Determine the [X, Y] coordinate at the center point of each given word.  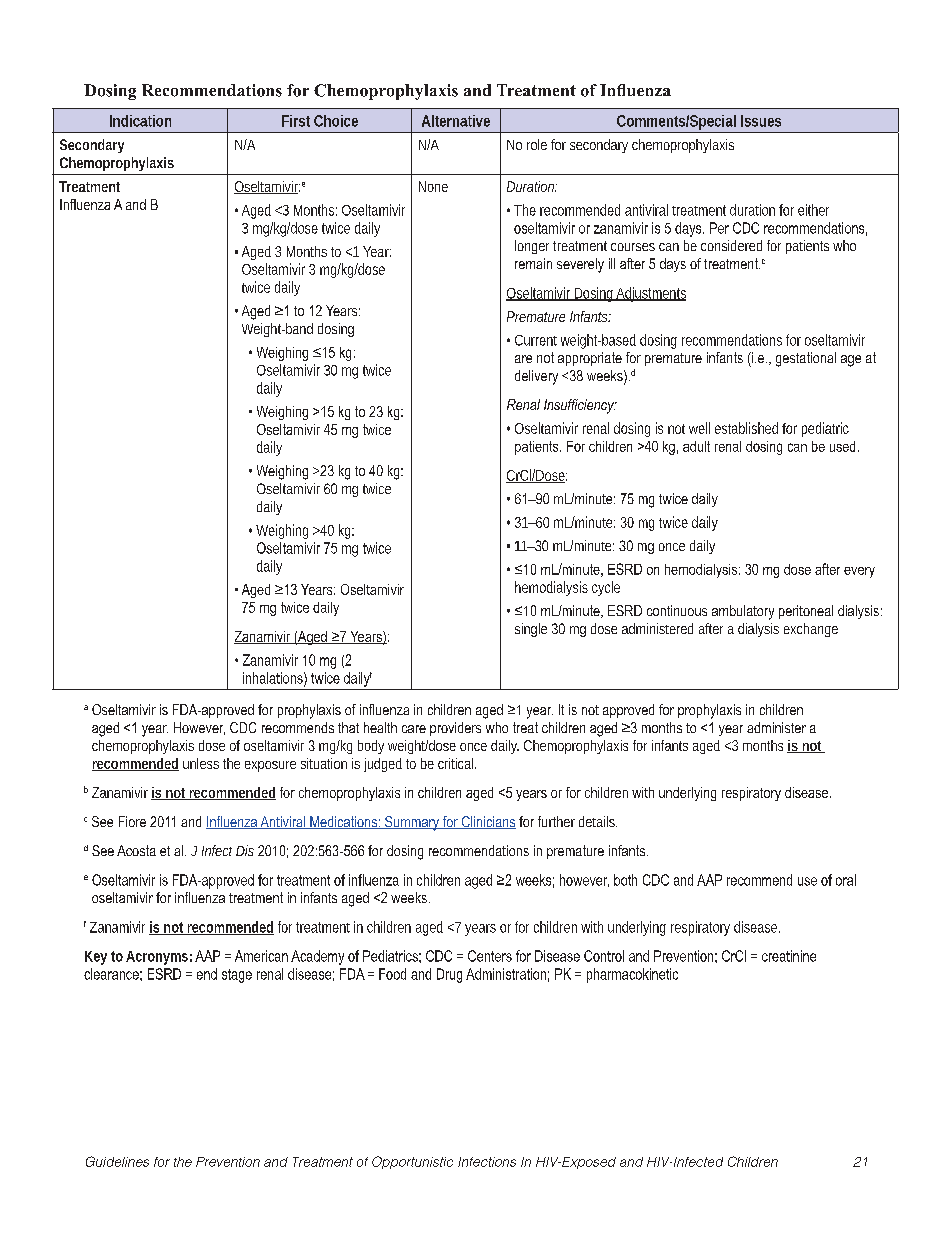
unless [201, 763]
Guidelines [117, 1161]
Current [536, 340]
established [746, 428]
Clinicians [487, 822]
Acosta [136, 850]
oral [846, 880]
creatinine [789, 956]
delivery [536, 377]
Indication [140, 121]
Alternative [456, 121]
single [531, 630]
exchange [811, 630]
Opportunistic [412, 1162]
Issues [761, 121]
